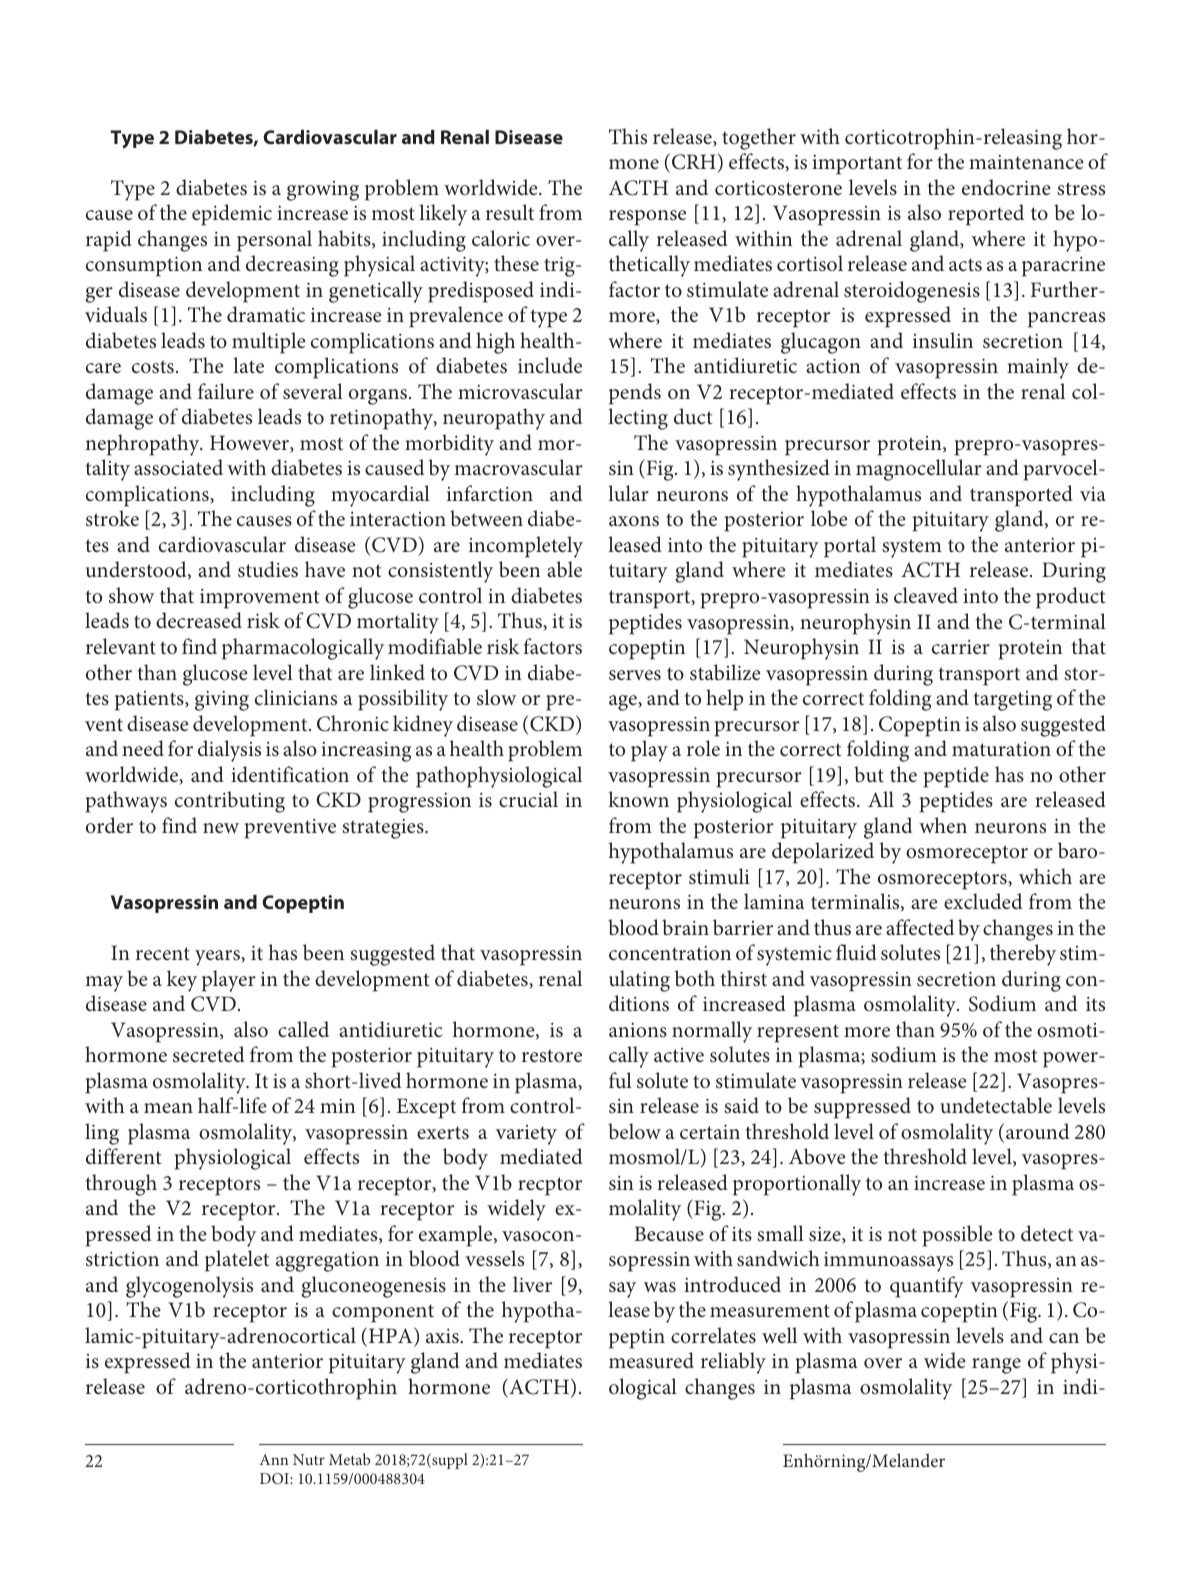 This page has width=1191, height=1588. Describe the element at coordinates (273, 1459) in the page. I see `Ann` at that location.
